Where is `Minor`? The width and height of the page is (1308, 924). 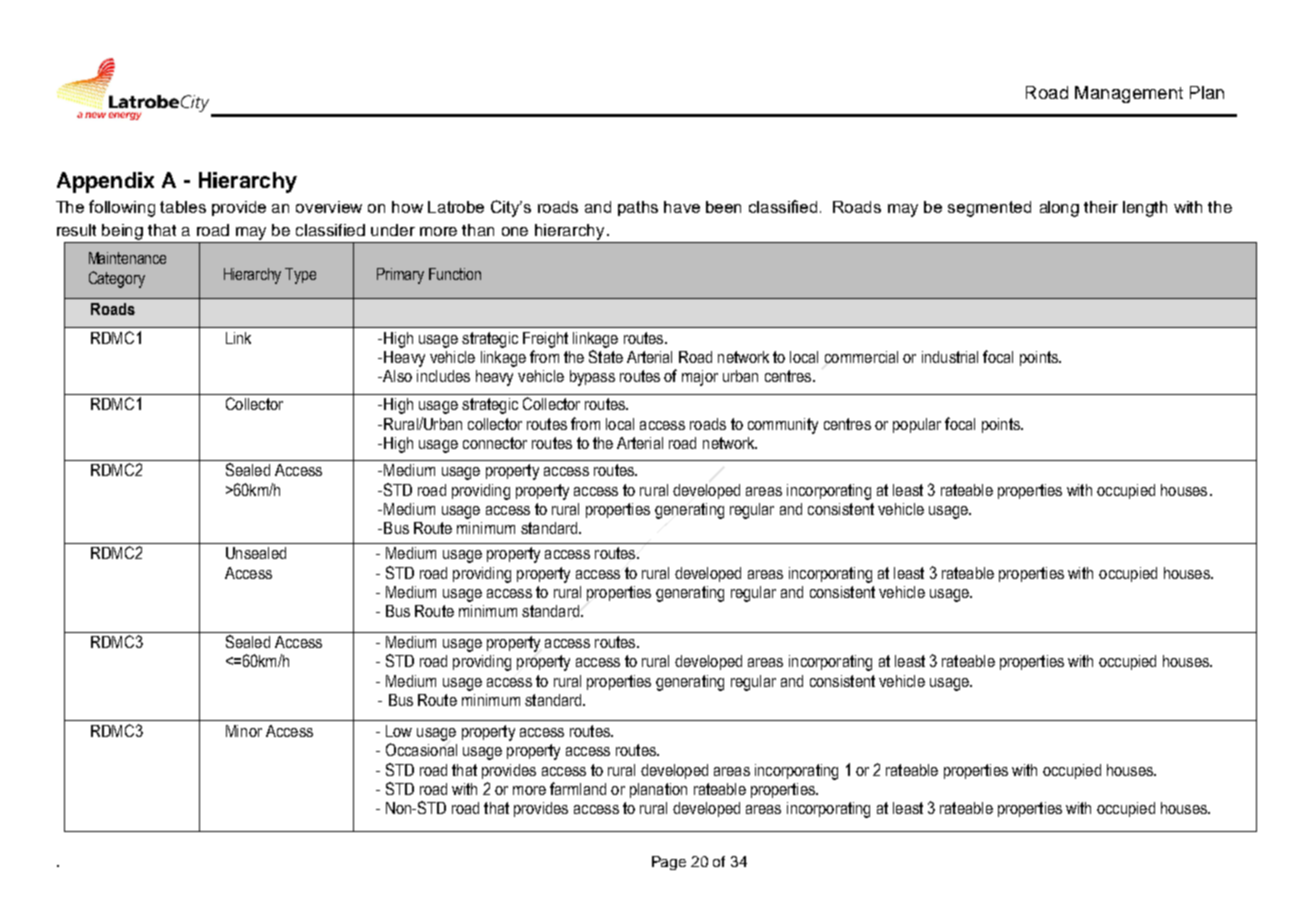
Minor is located at coordinates (244, 731).
